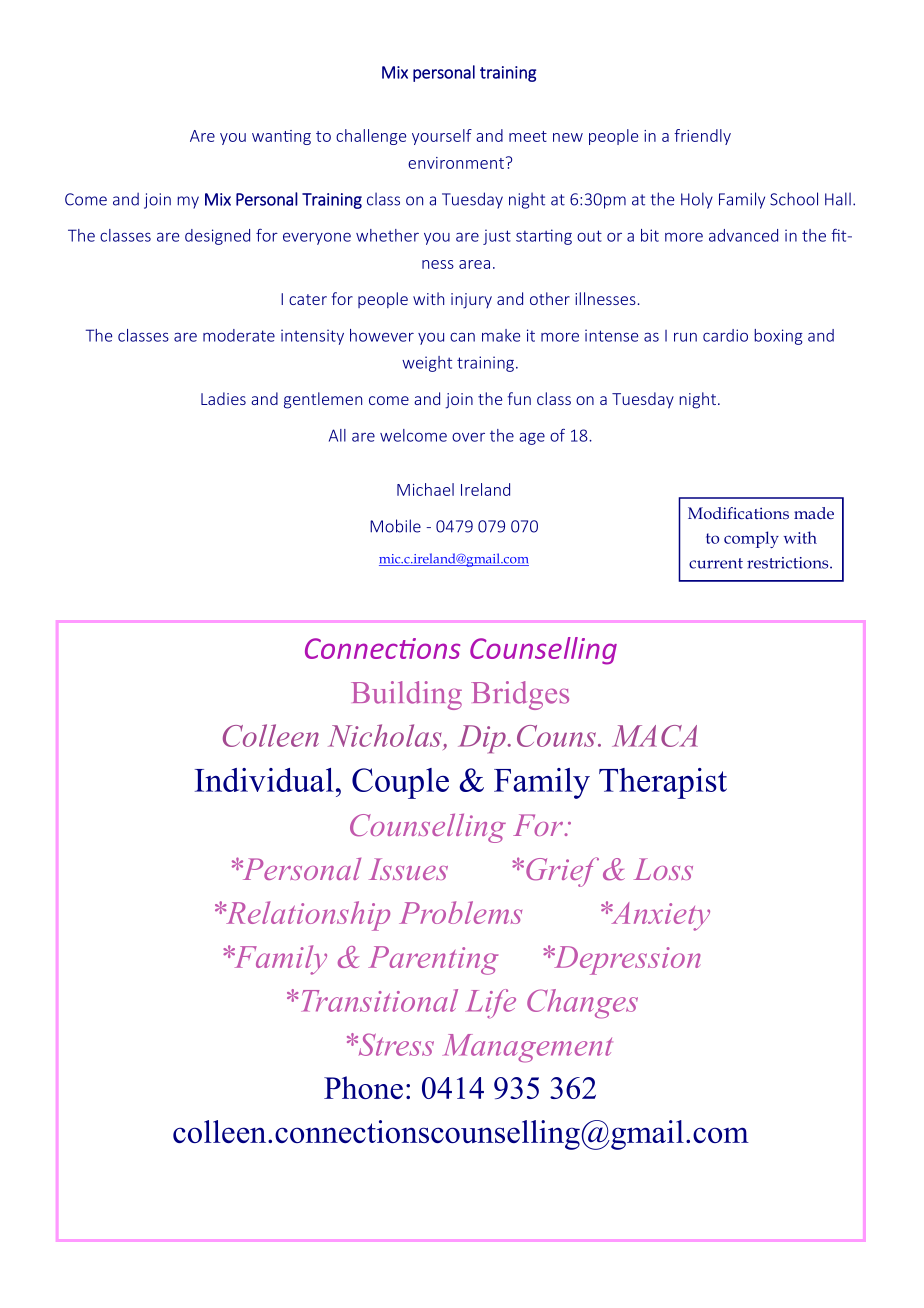 This screenshot has width=924, height=1308. What do you see at coordinates (702, 137) in the screenshot?
I see `friendly` at bounding box center [702, 137].
